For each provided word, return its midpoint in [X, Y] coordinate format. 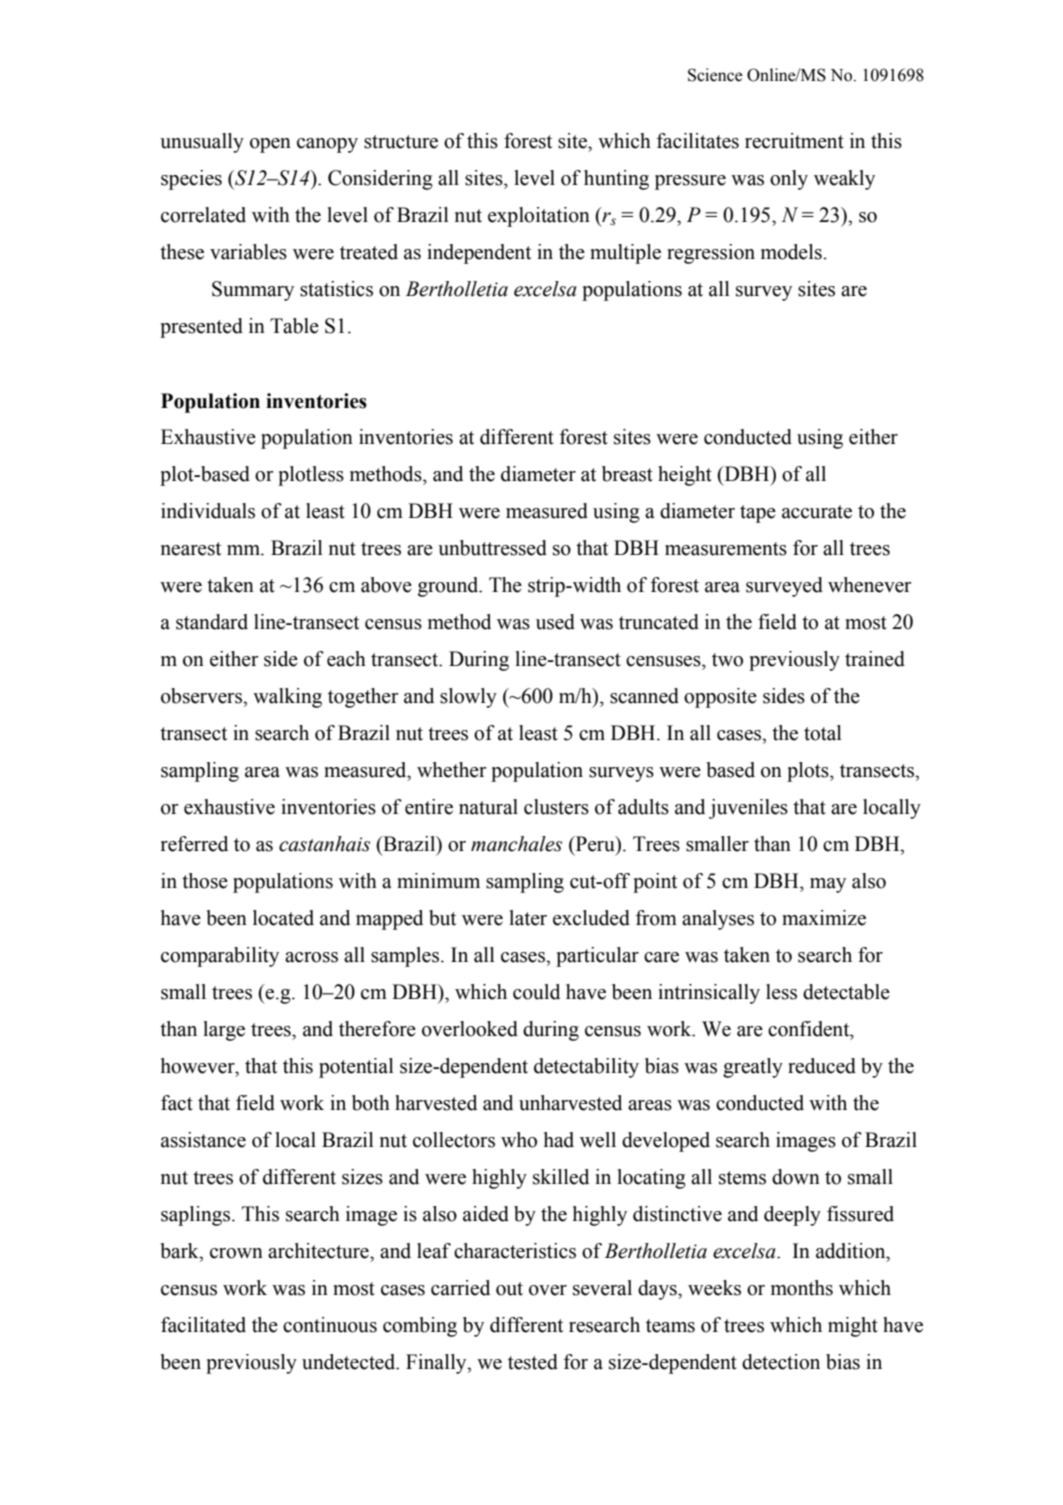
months [802, 1288]
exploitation [539, 217]
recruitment [794, 141]
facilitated [203, 1325]
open [270, 145]
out [509, 1289]
